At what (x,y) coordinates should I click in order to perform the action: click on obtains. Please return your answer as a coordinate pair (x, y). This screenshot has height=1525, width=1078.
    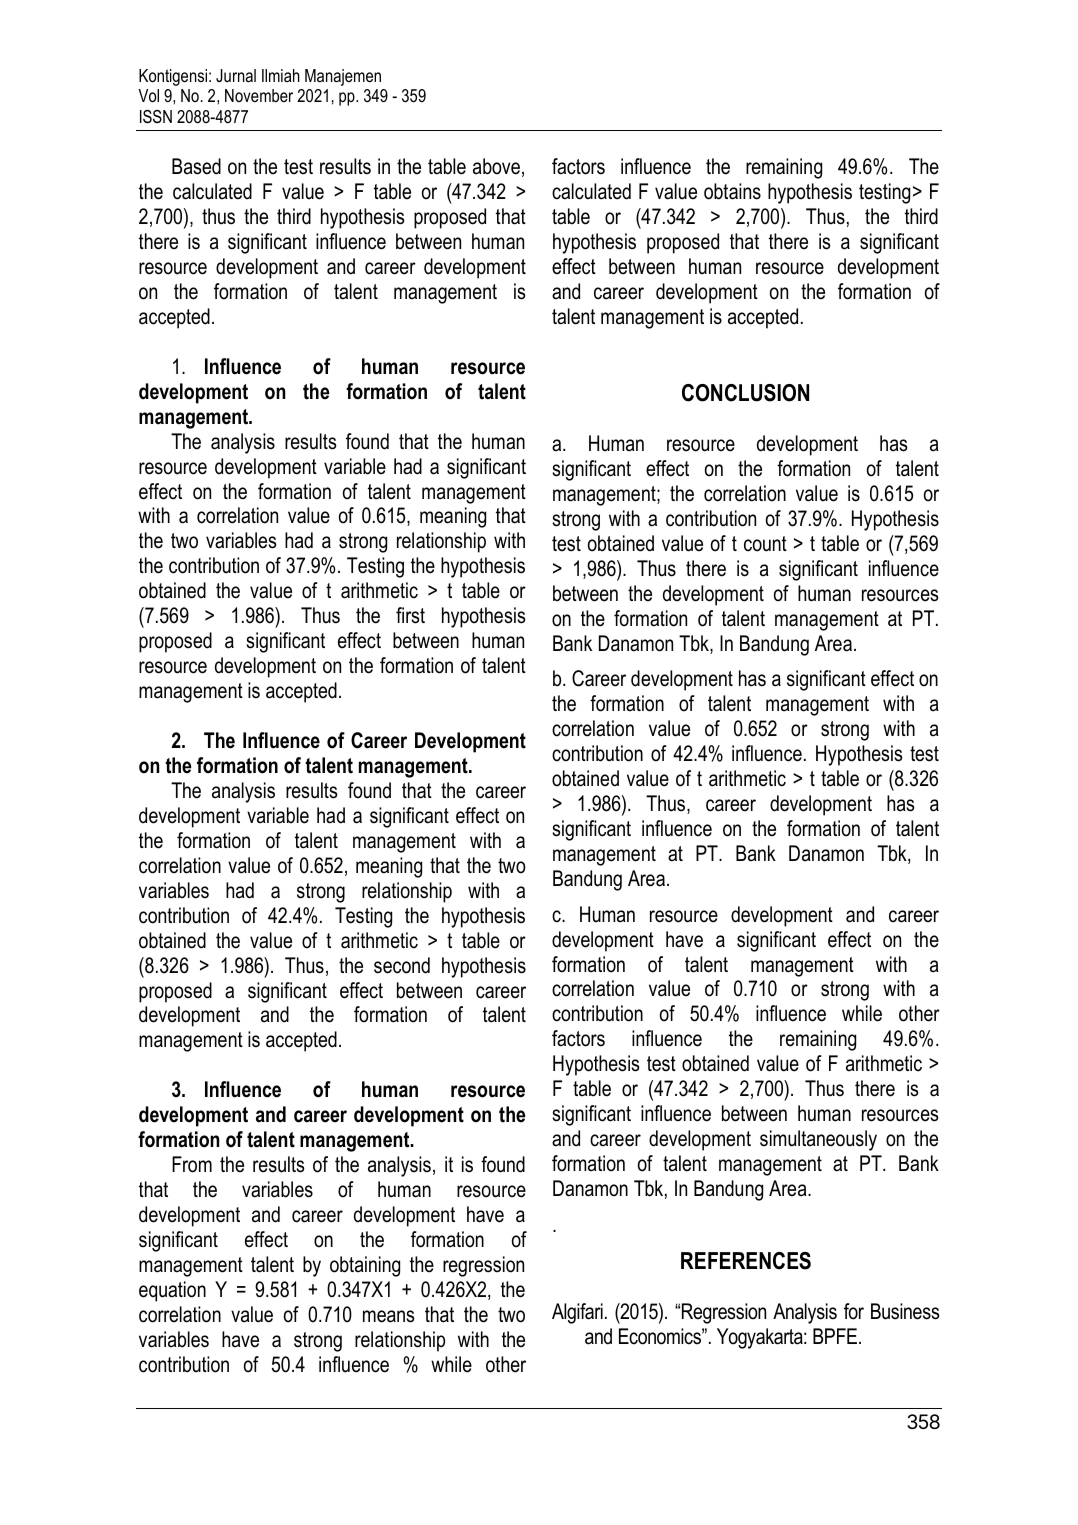
    Looking at the image, I should click on (732, 191).
